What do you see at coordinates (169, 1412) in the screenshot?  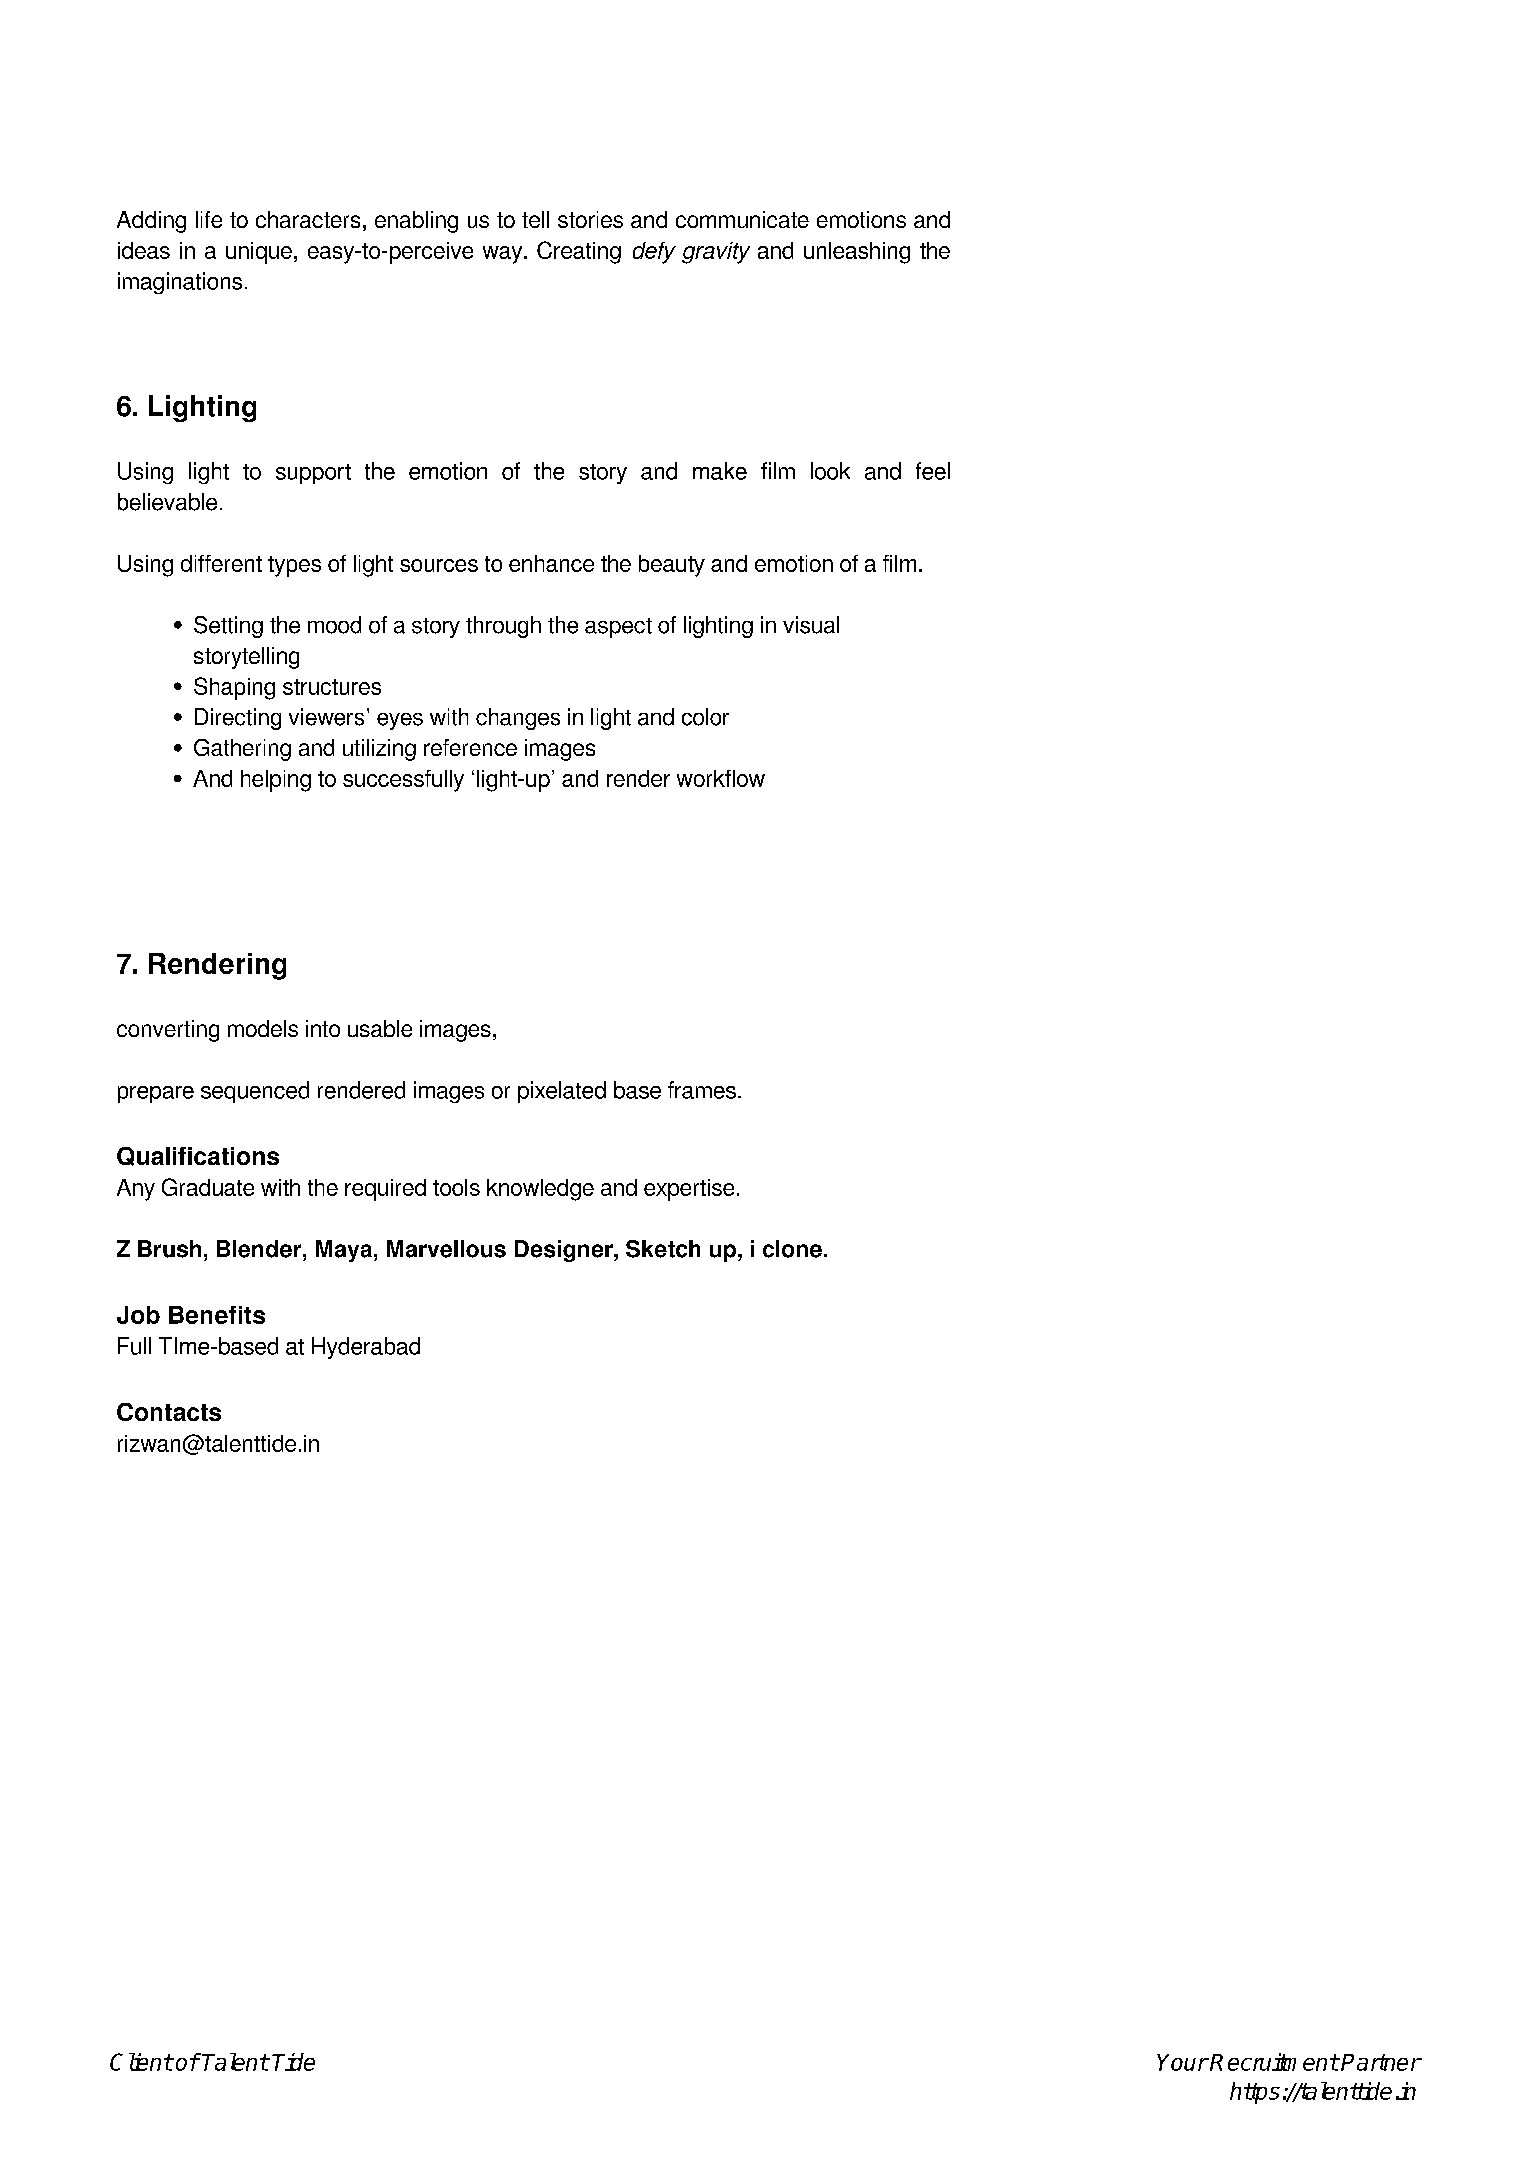 I see `Contacts` at bounding box center [169, 1412].
